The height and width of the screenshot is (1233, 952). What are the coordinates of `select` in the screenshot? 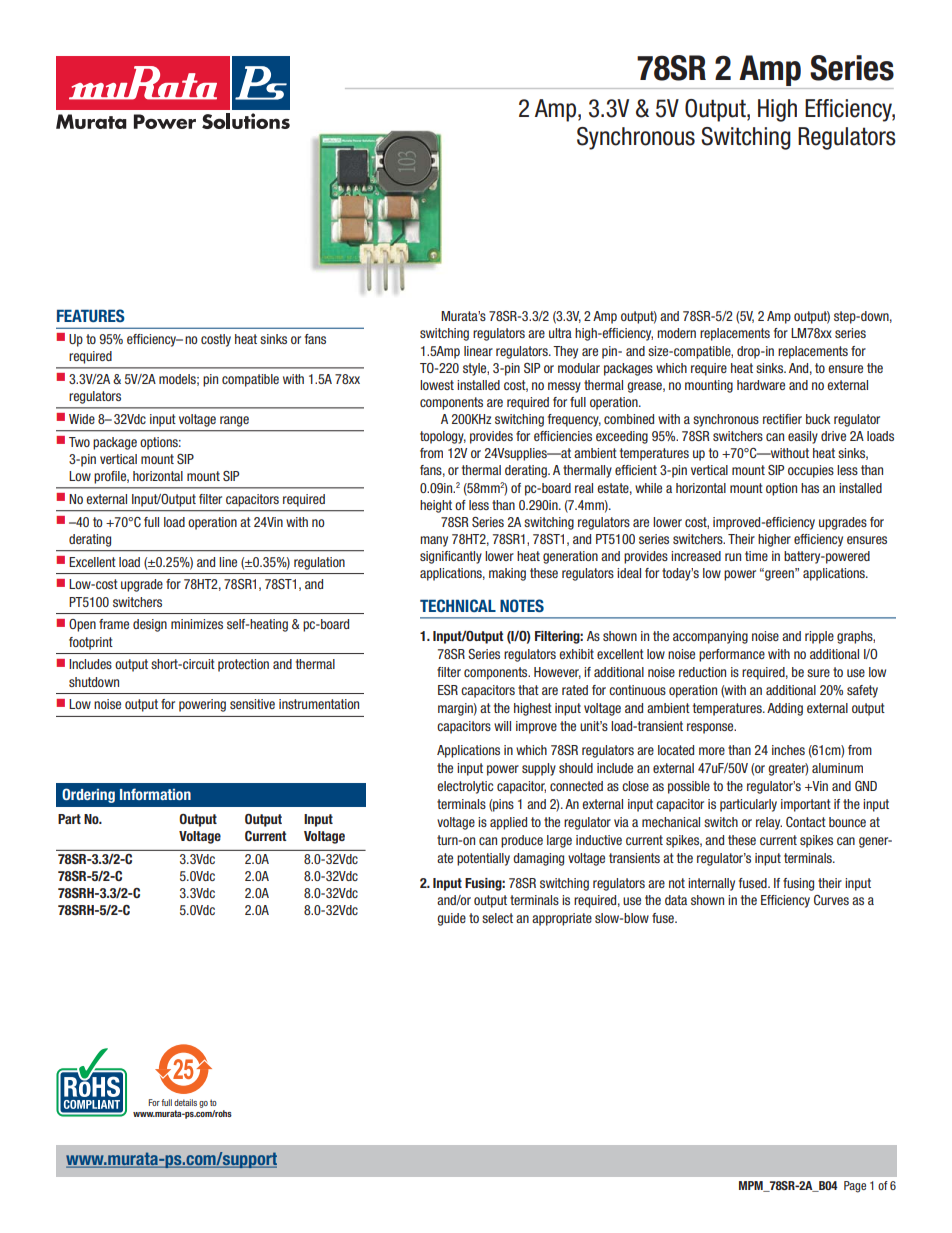 It's located at (497, 918).
